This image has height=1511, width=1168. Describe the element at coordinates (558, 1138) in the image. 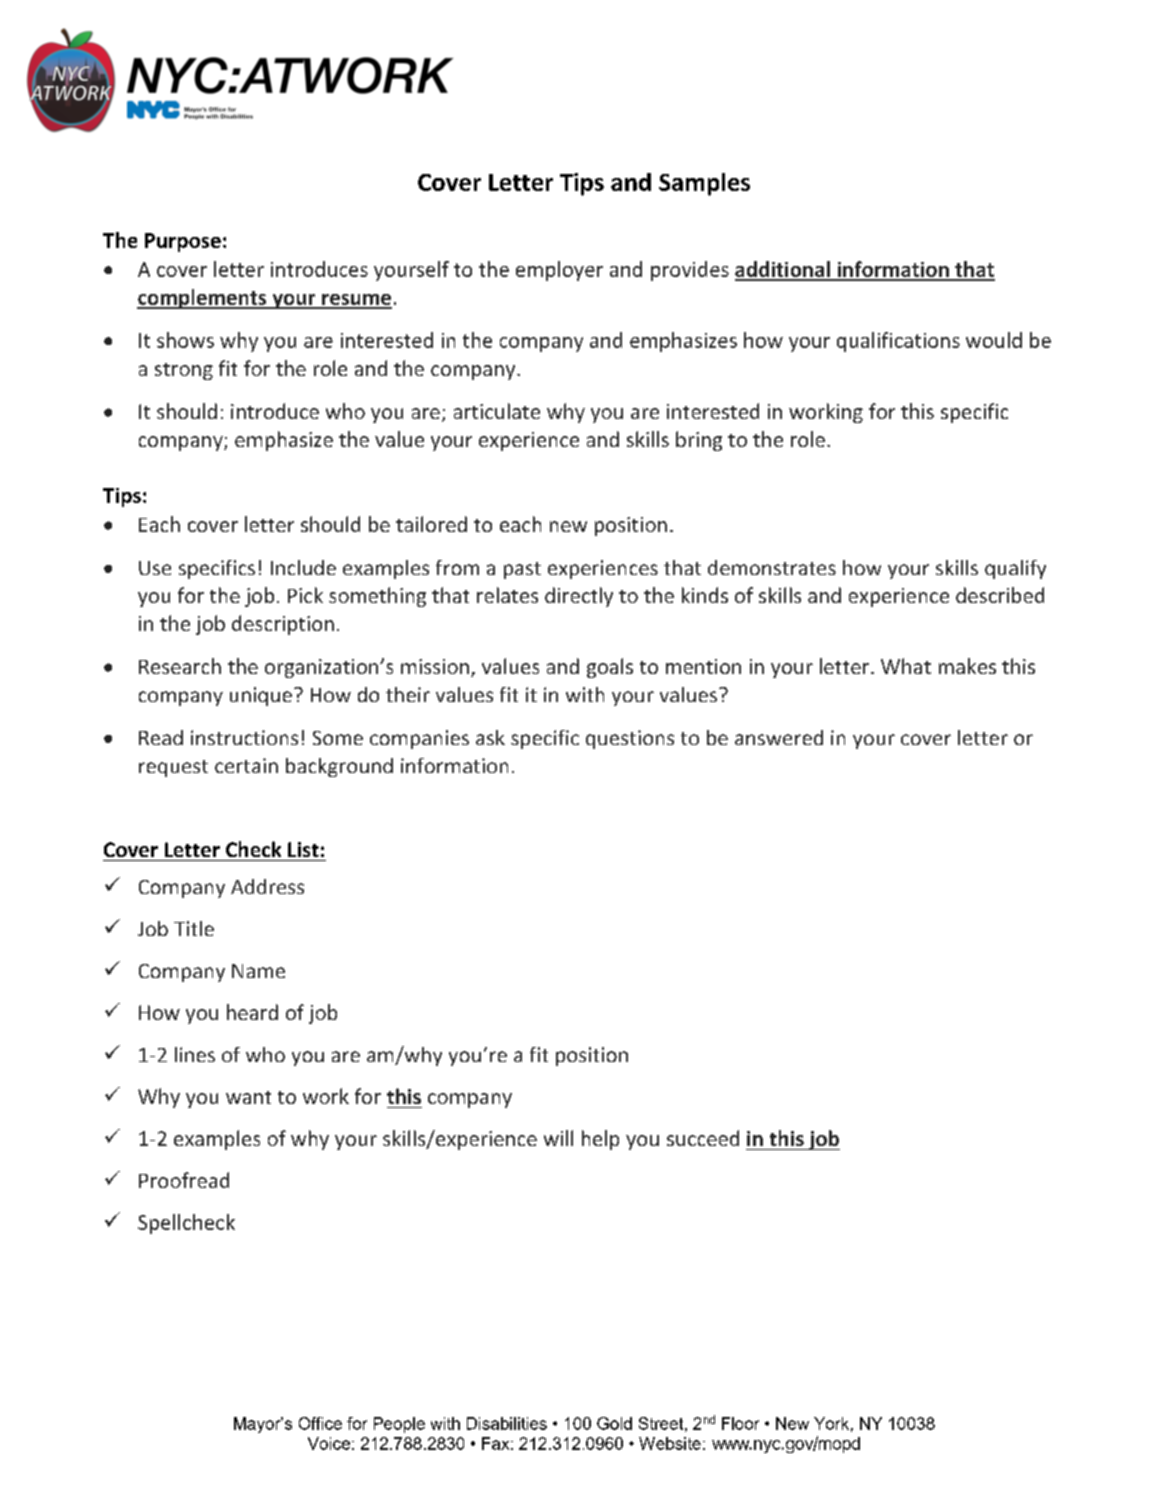

I see `will` at that location.
